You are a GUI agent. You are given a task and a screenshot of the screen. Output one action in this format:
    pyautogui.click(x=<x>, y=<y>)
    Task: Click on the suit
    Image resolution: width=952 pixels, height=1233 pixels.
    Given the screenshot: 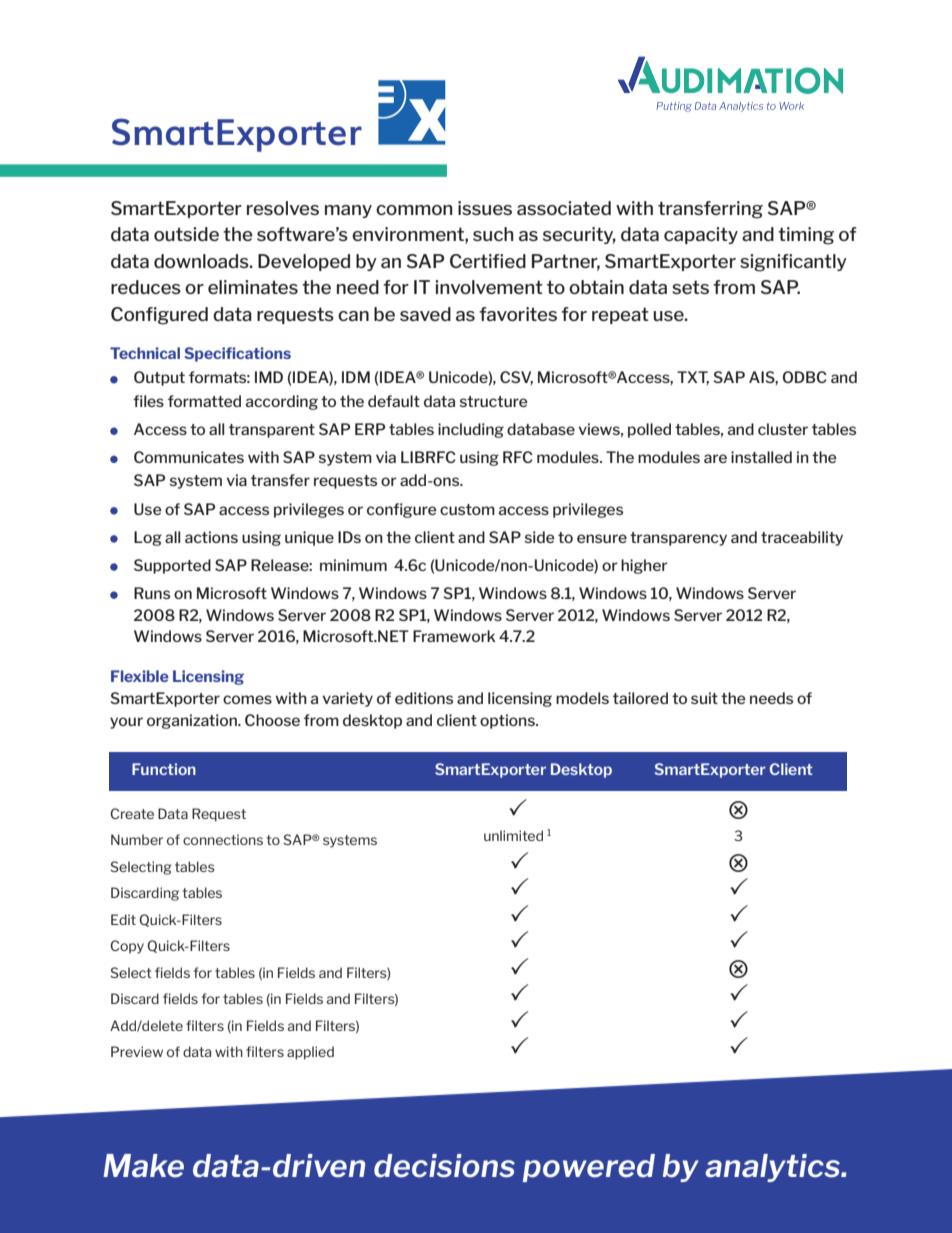 What is the action you would take?
    pyautogui.click(x=704, y=698)
